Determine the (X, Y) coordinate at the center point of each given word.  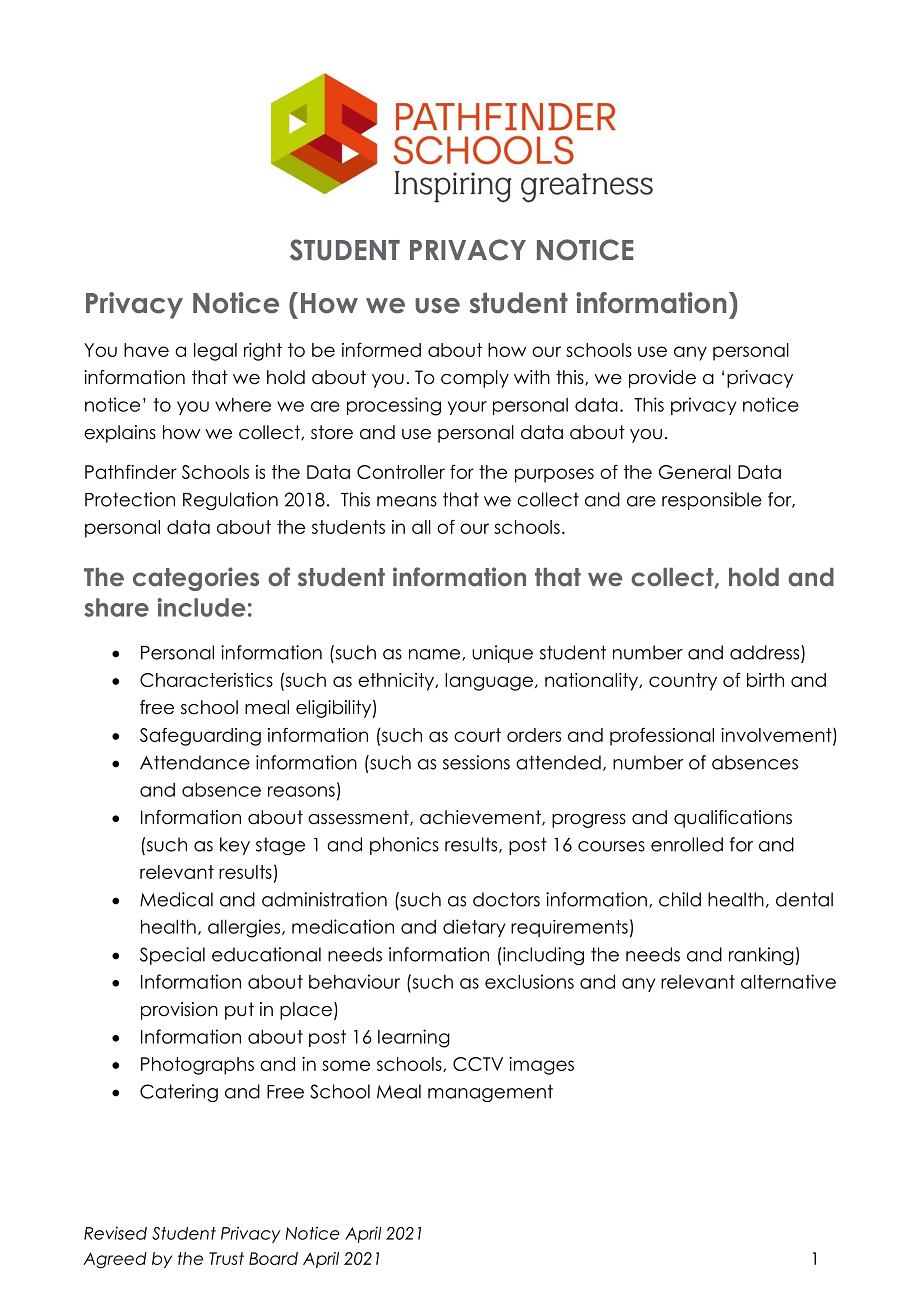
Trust (226, 1258)
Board (273, 1258)
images (541, 1066)
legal (215, 352)
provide (662, 379)
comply (475, 379)
